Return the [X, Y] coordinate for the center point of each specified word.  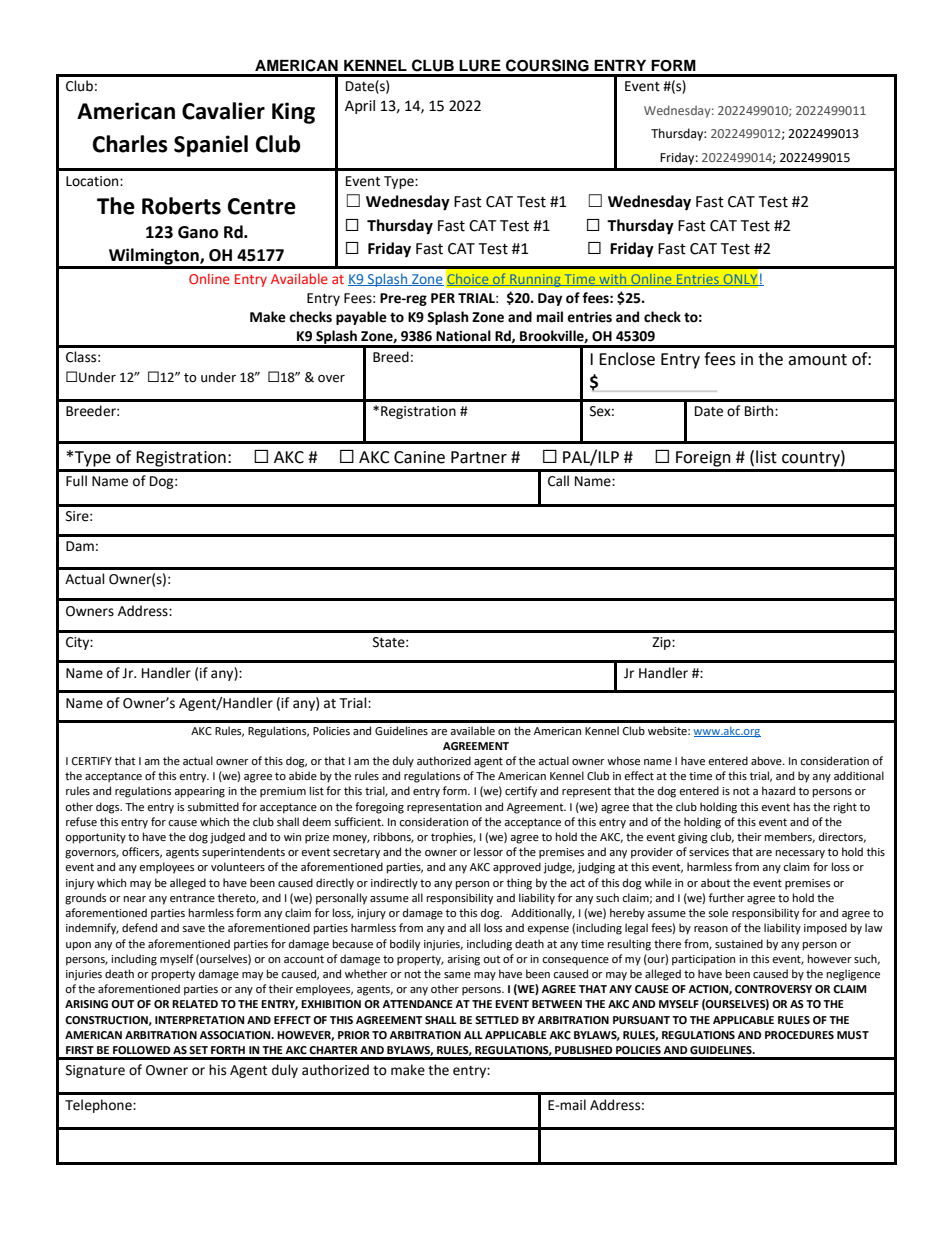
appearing [199, 792]
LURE [480, 66]
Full [76, 481]
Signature [95, 1071]
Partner [479, 457]
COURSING [547, 65]
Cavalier [223, 111]
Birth [760, 411]
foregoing [379, 808]
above [767, 761]
